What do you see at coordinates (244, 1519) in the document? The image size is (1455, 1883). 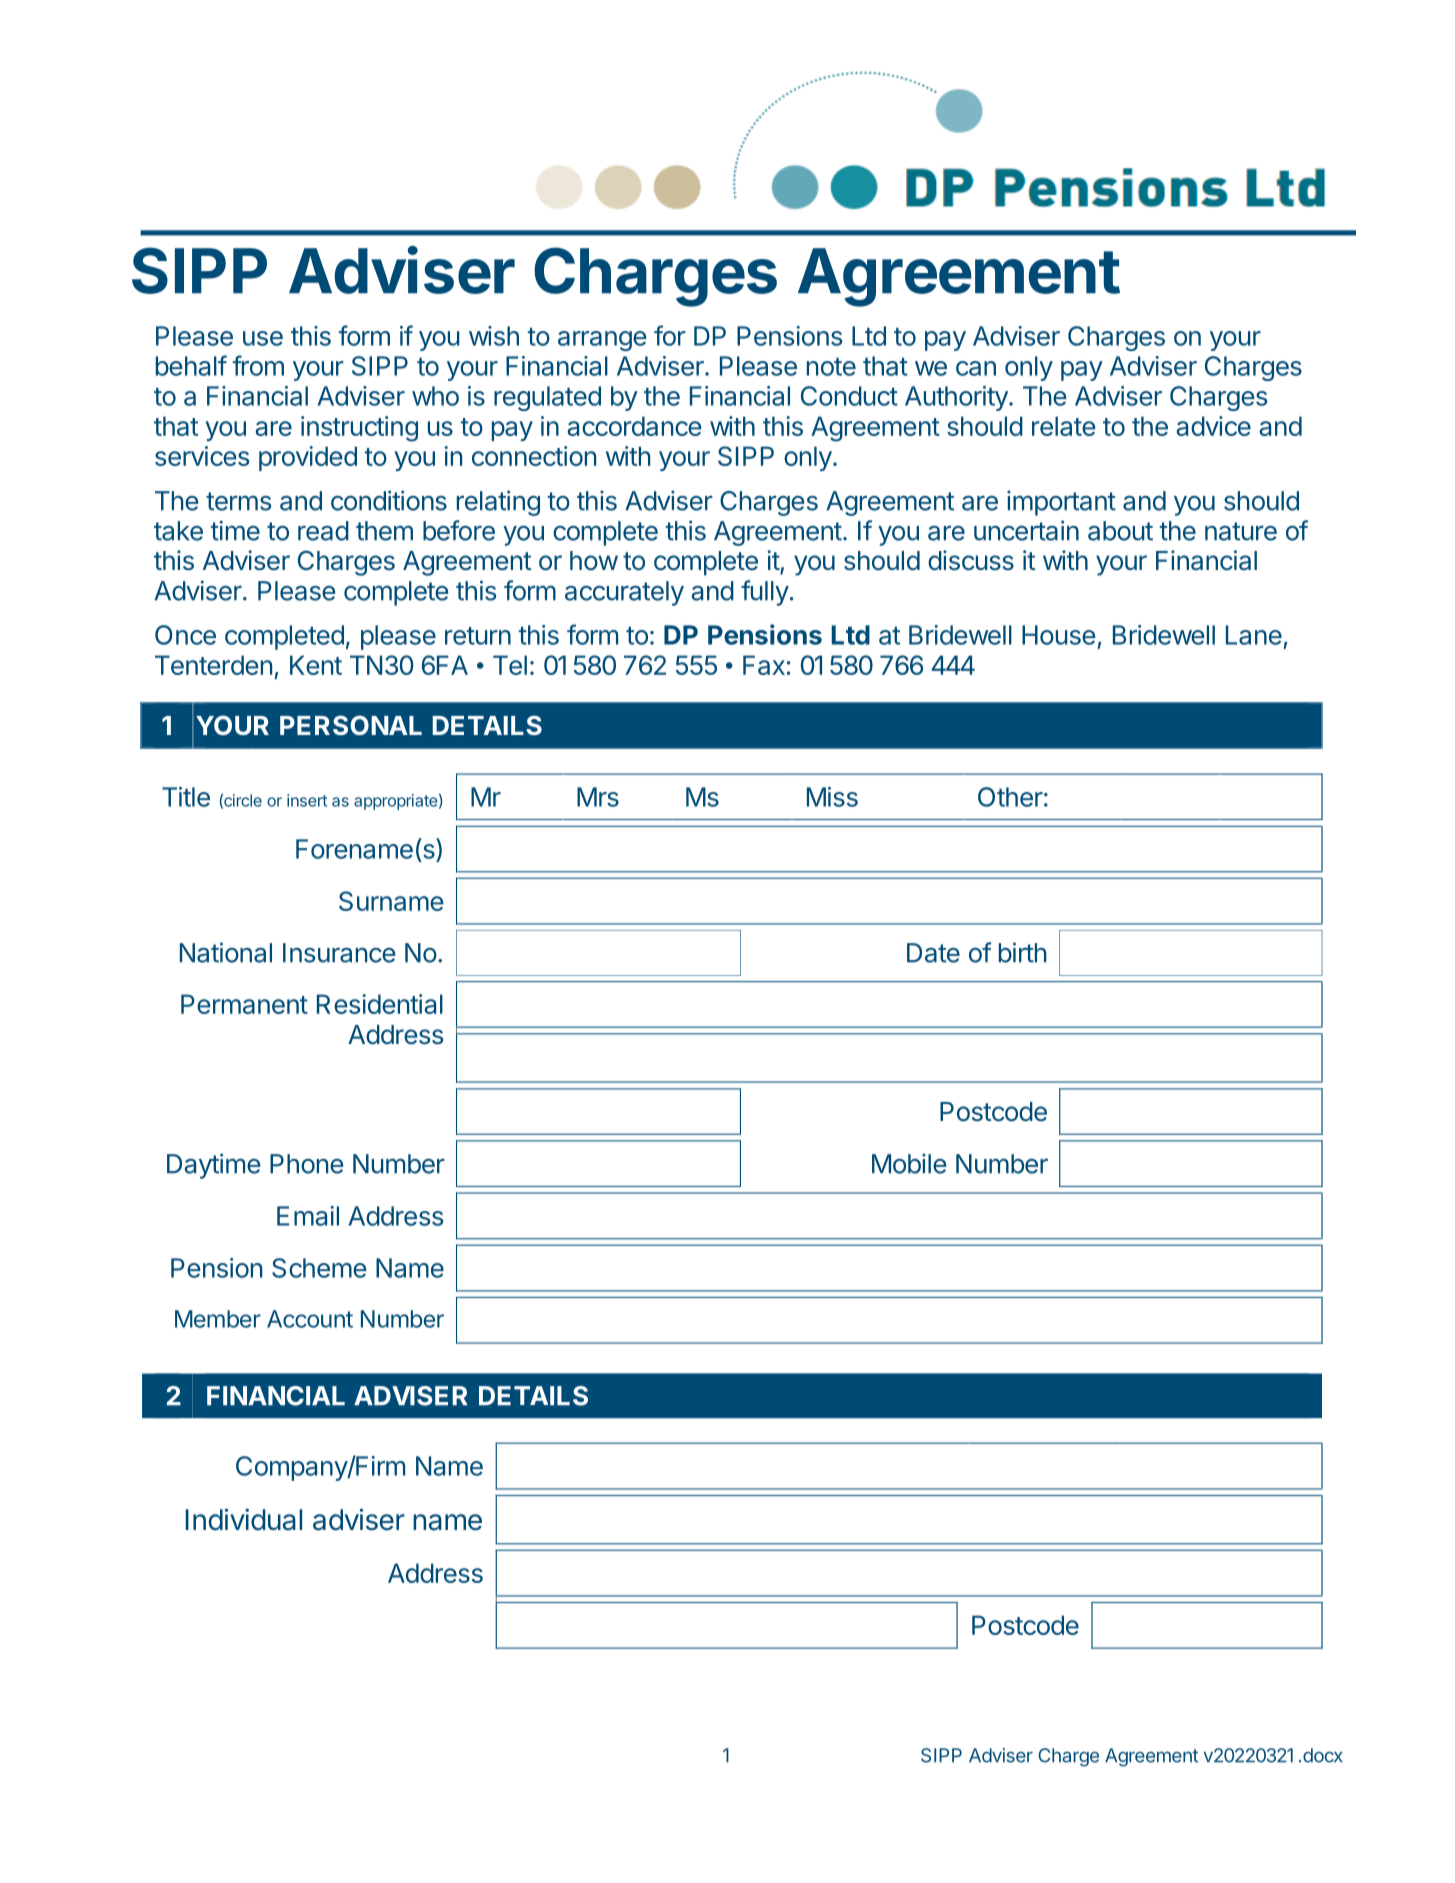 I see `Individual` at bounding box center [244, 1519].
